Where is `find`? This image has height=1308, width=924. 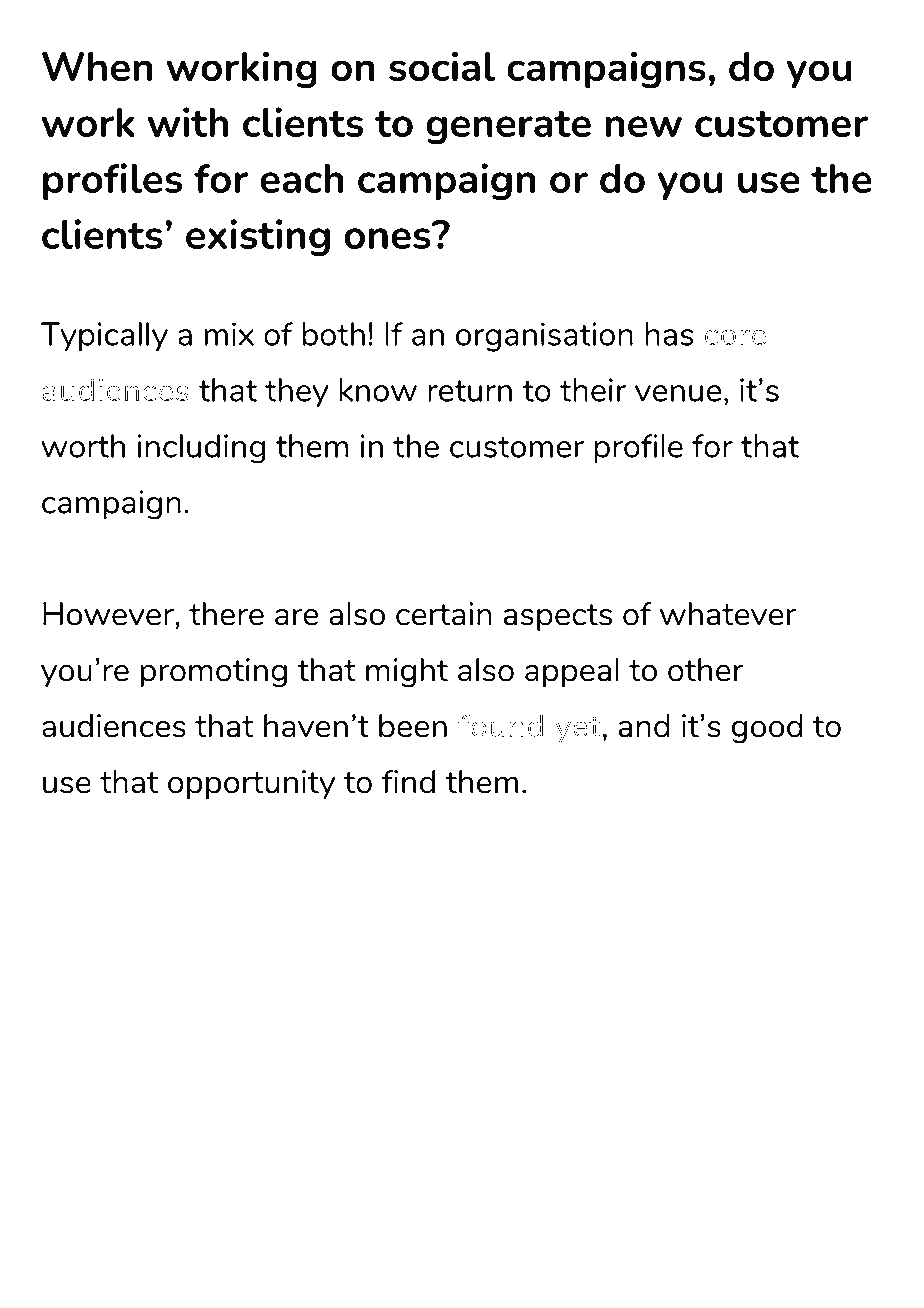
find is located at coordinates (408, 782).
